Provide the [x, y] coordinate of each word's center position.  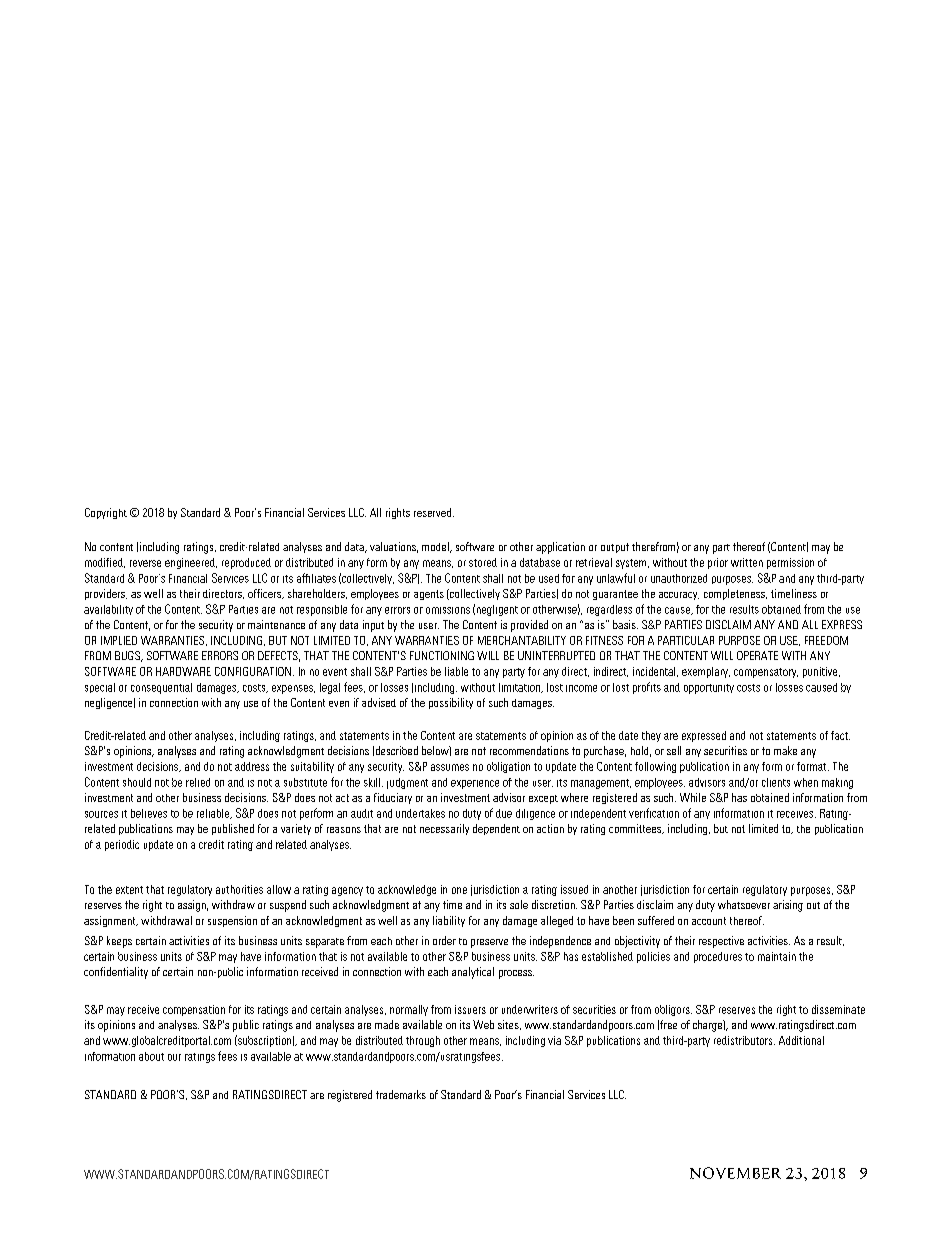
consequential [161, 688]
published [233, 829]
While [693, 797]
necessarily [444, 829]
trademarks [401, 1094]
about [151, 1056]
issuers [470, 1009]
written [747, 562]
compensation [194, 1010]
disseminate [838, 1009]
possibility [451, 703]
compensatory [766, 673]
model [436, 547]
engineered [191, 563]
